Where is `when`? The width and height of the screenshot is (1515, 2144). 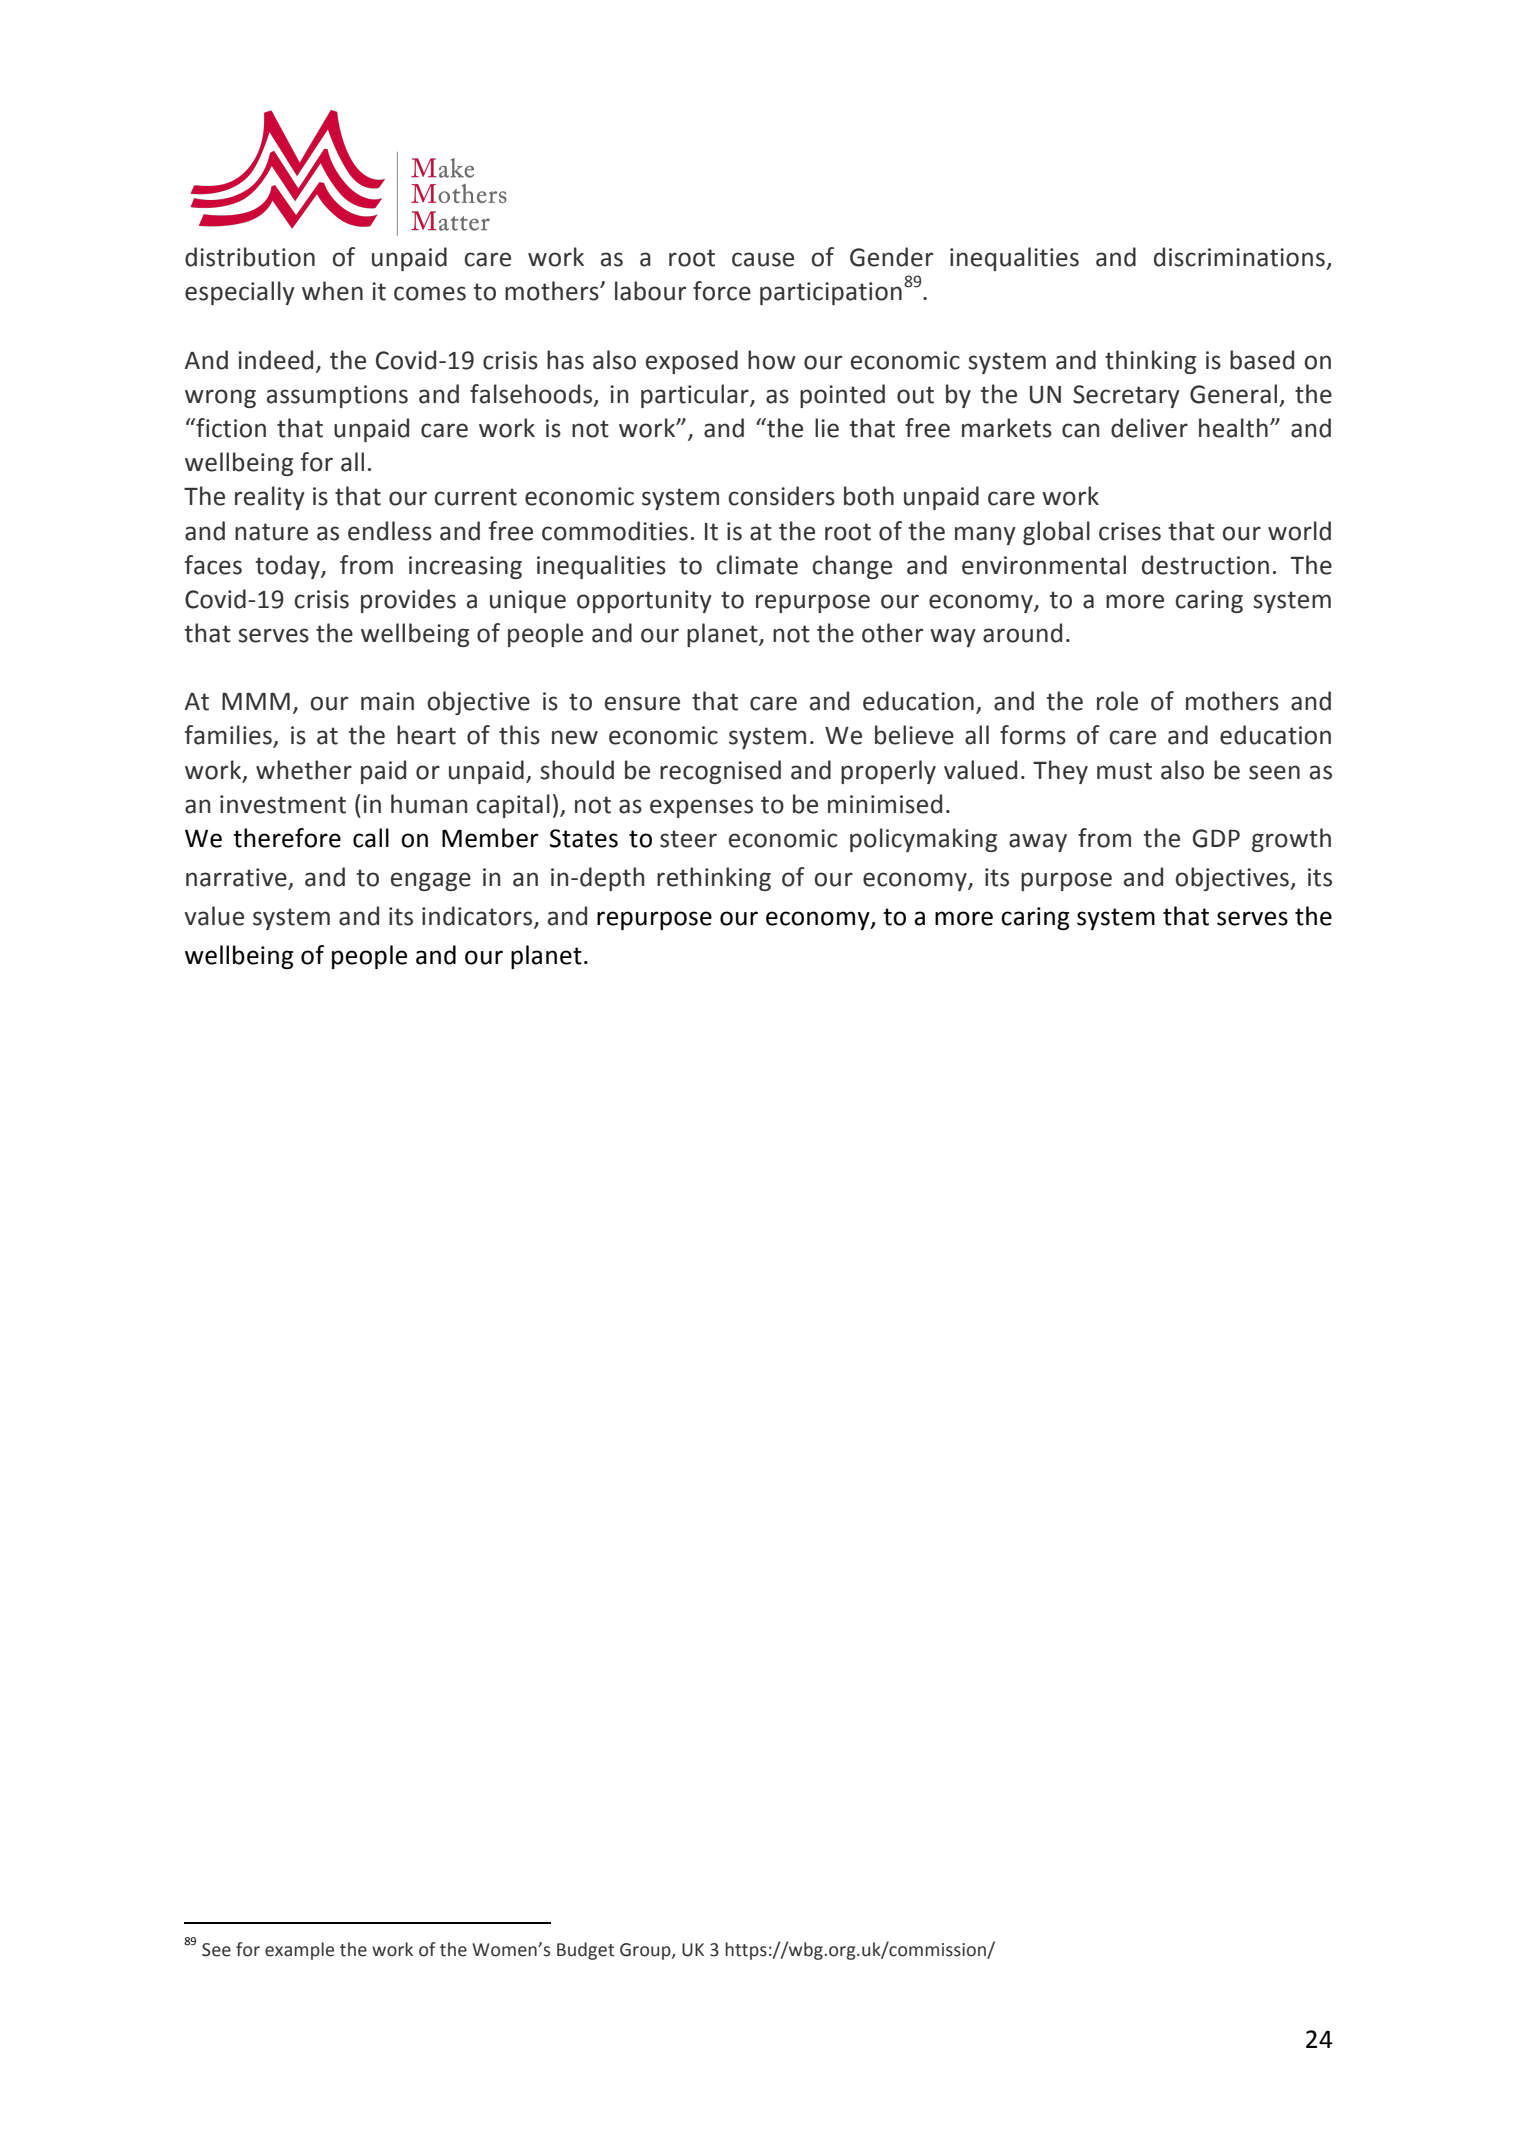 when is located at coordinates (332, 291).
